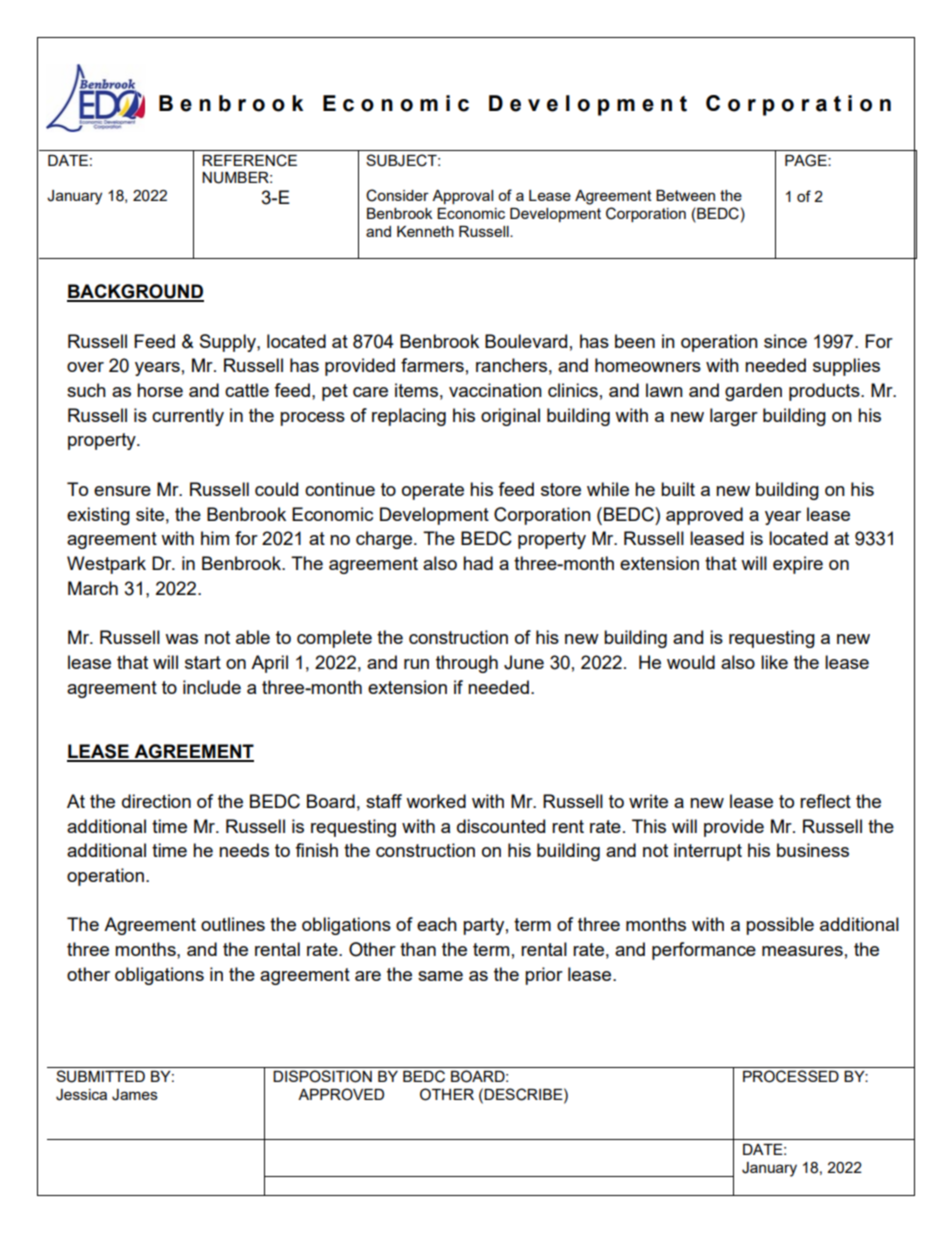  What do you see at coordinates (135, 1095) in the screenshot?
I see `James` at bounding box center [135, 1095].
